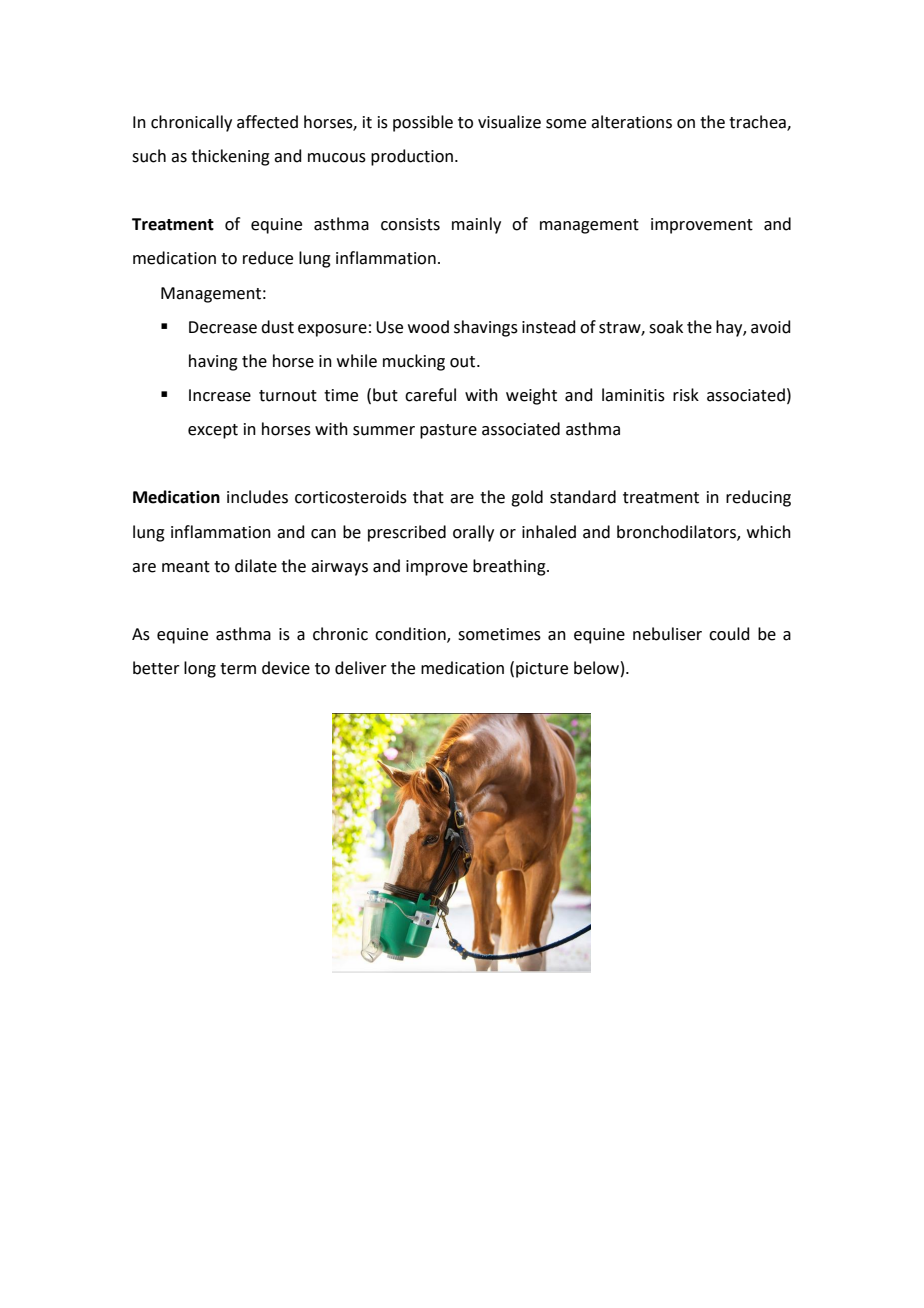 The width and height of the screenshot is (924, 1308). Describe the element at coordinates (238, 669) in the screenshot. I see `term` at that location.
